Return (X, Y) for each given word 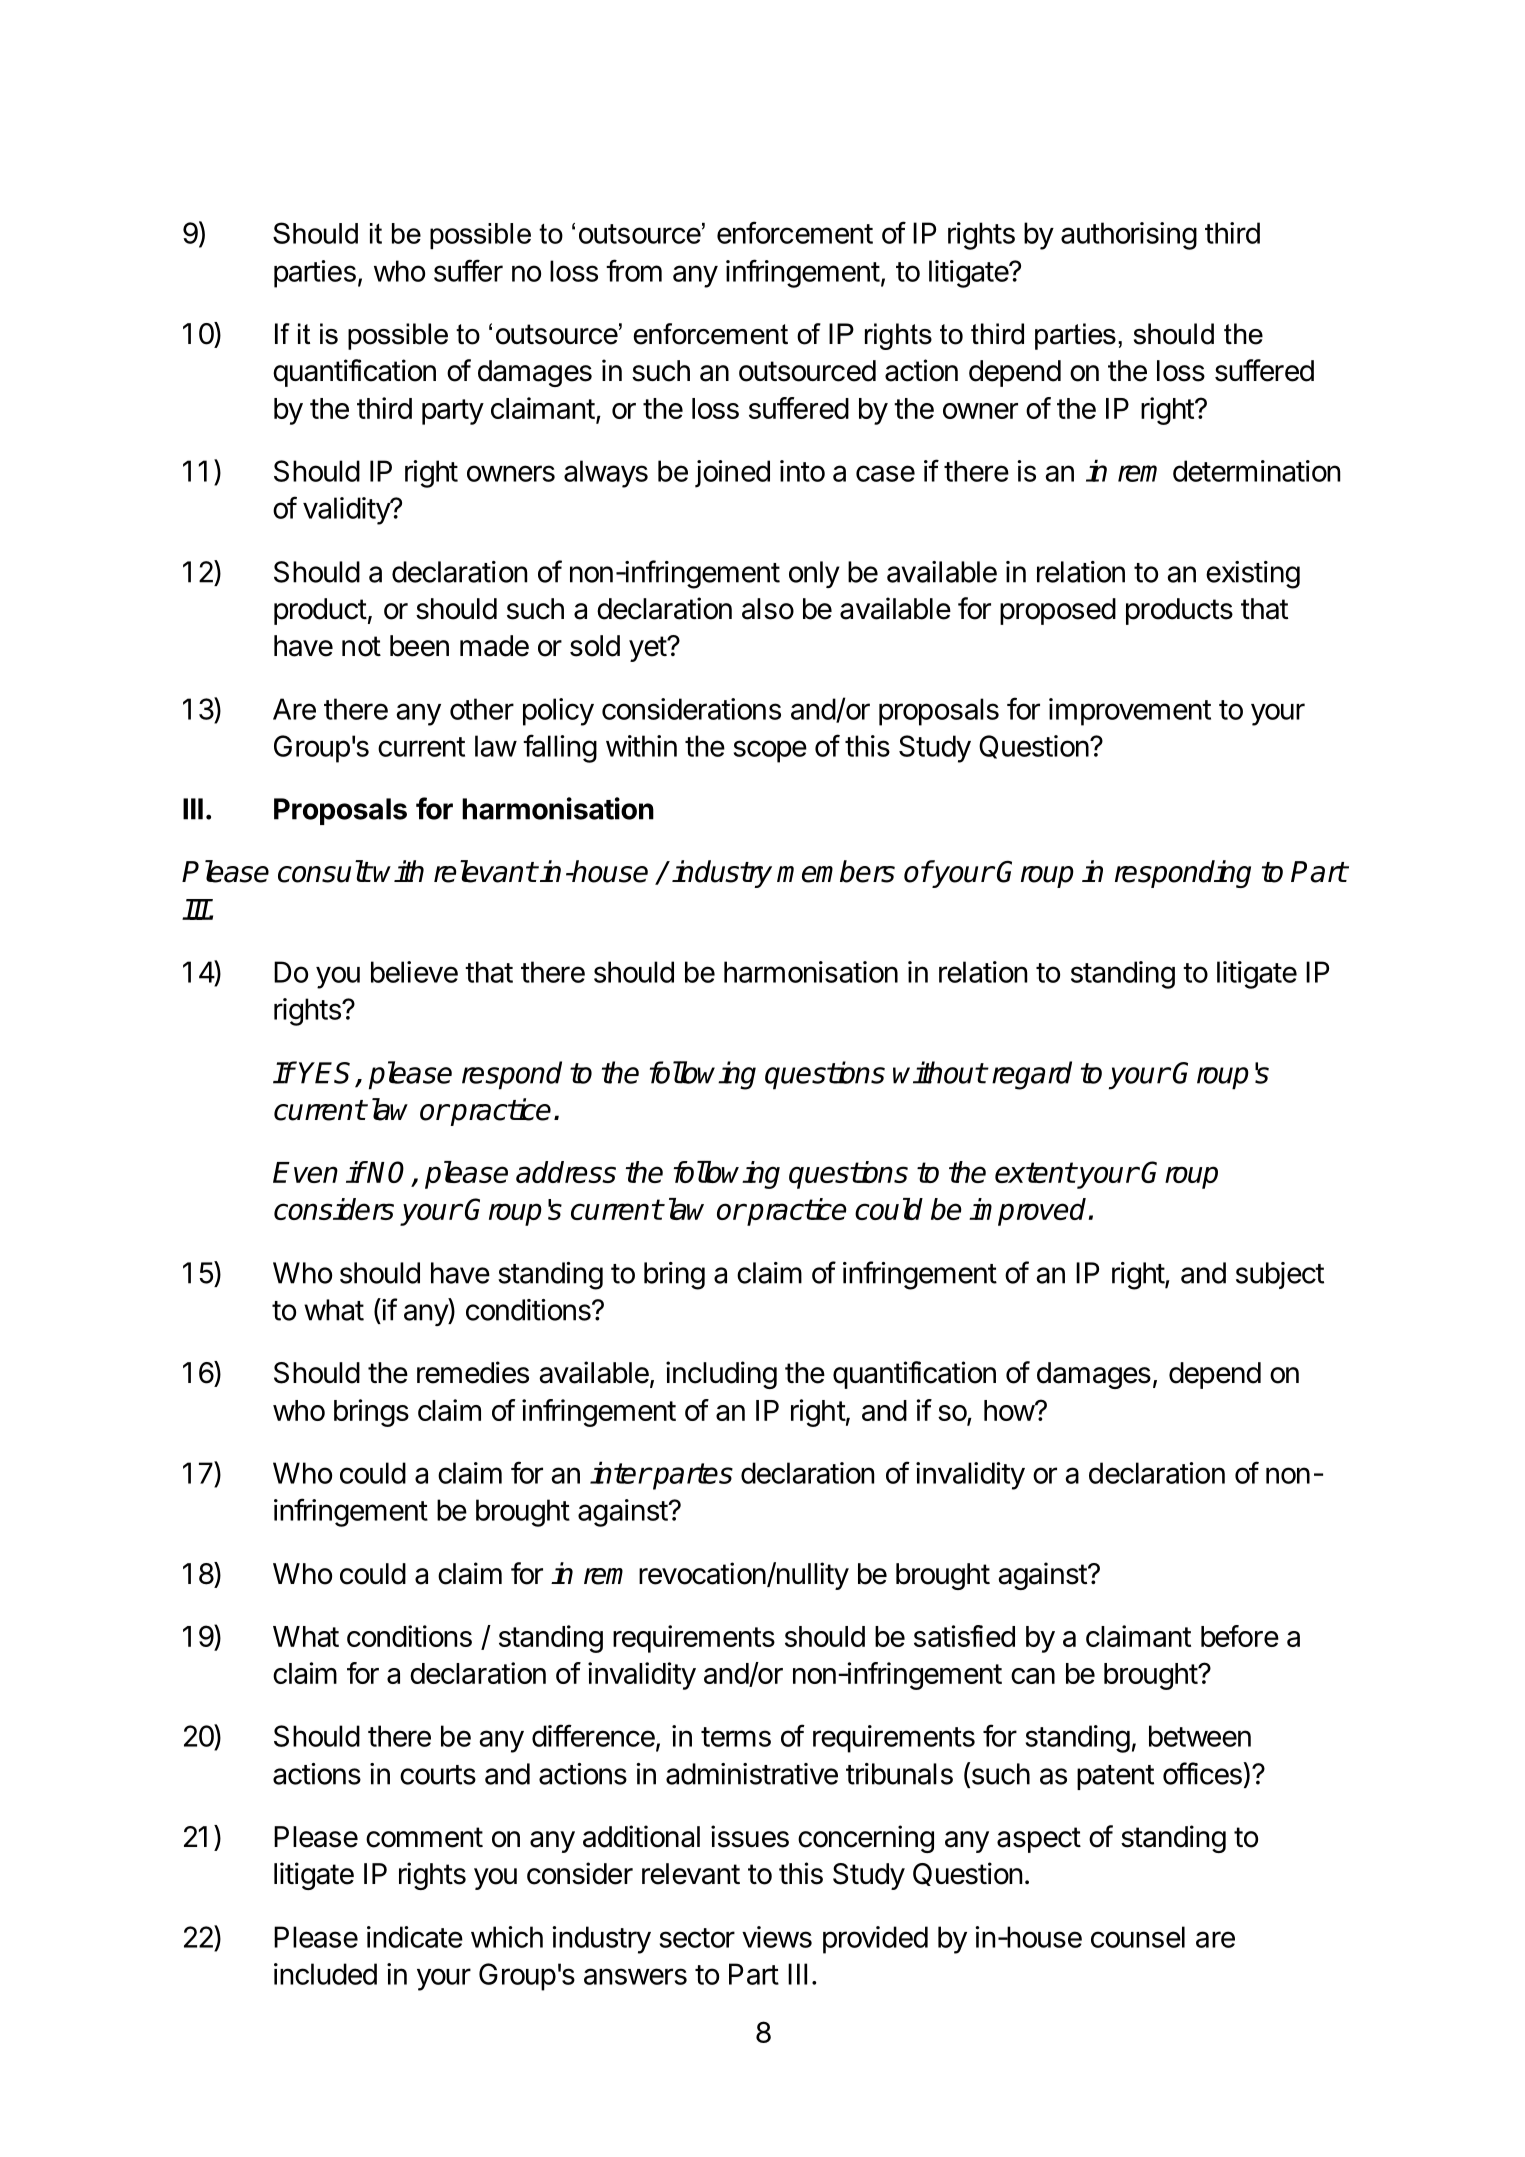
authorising (1129, 236)
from (634, 270)
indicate (415, 1937)
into (802, 471)
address (566, 1172)
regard (1032, 1075)
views (777, 1937)
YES (328, 1074)
